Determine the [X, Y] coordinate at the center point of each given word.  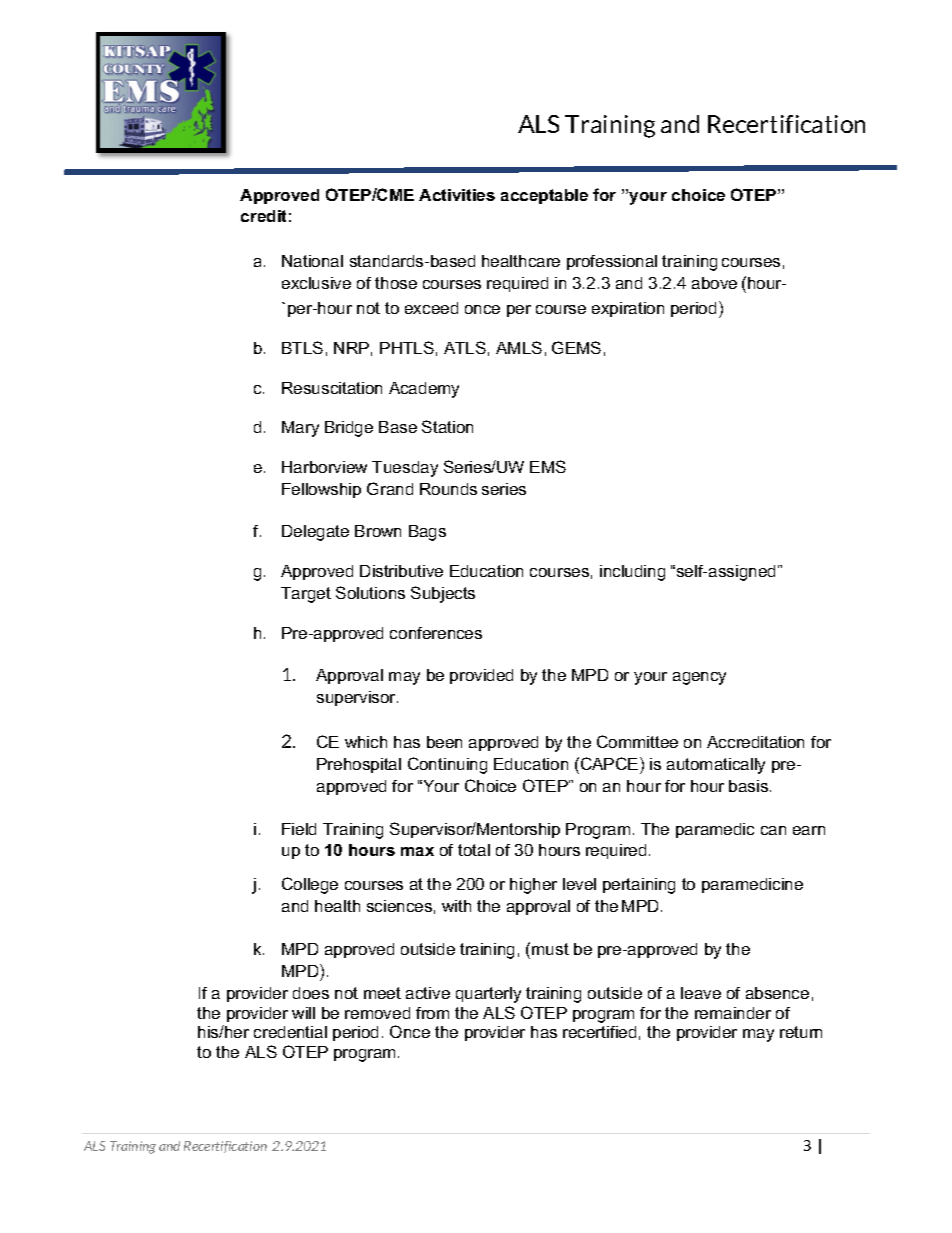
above [714, 283]
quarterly [488, 995]
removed [377, 1013]
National [312, 261]
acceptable [544, 196]
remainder [733, 1013]
